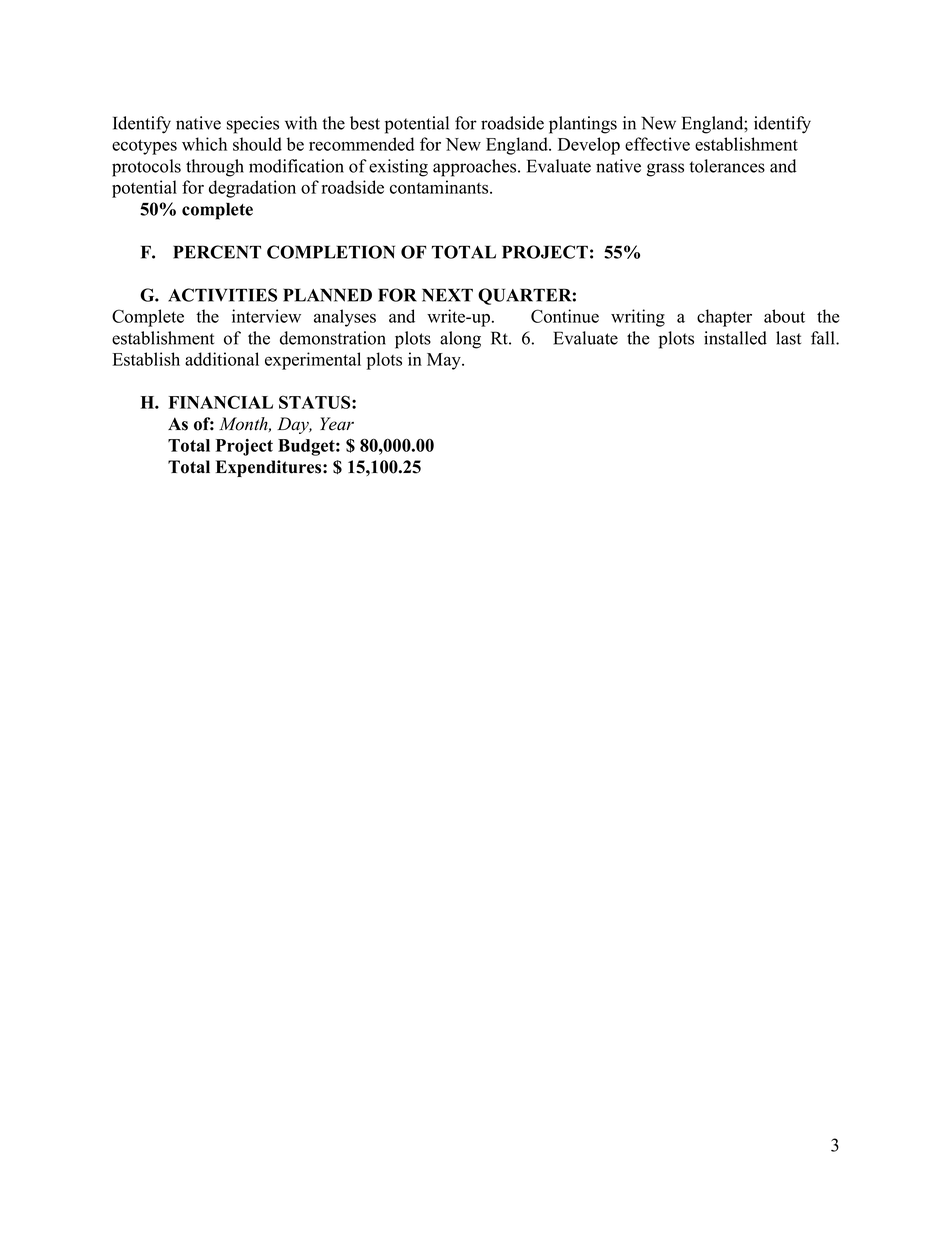 This screenshot has width=952, height=1233. What do you see at coordinates (221, 402) in the screenshot?
I see `FINANCIAL` at bounding box center [221, 402].
